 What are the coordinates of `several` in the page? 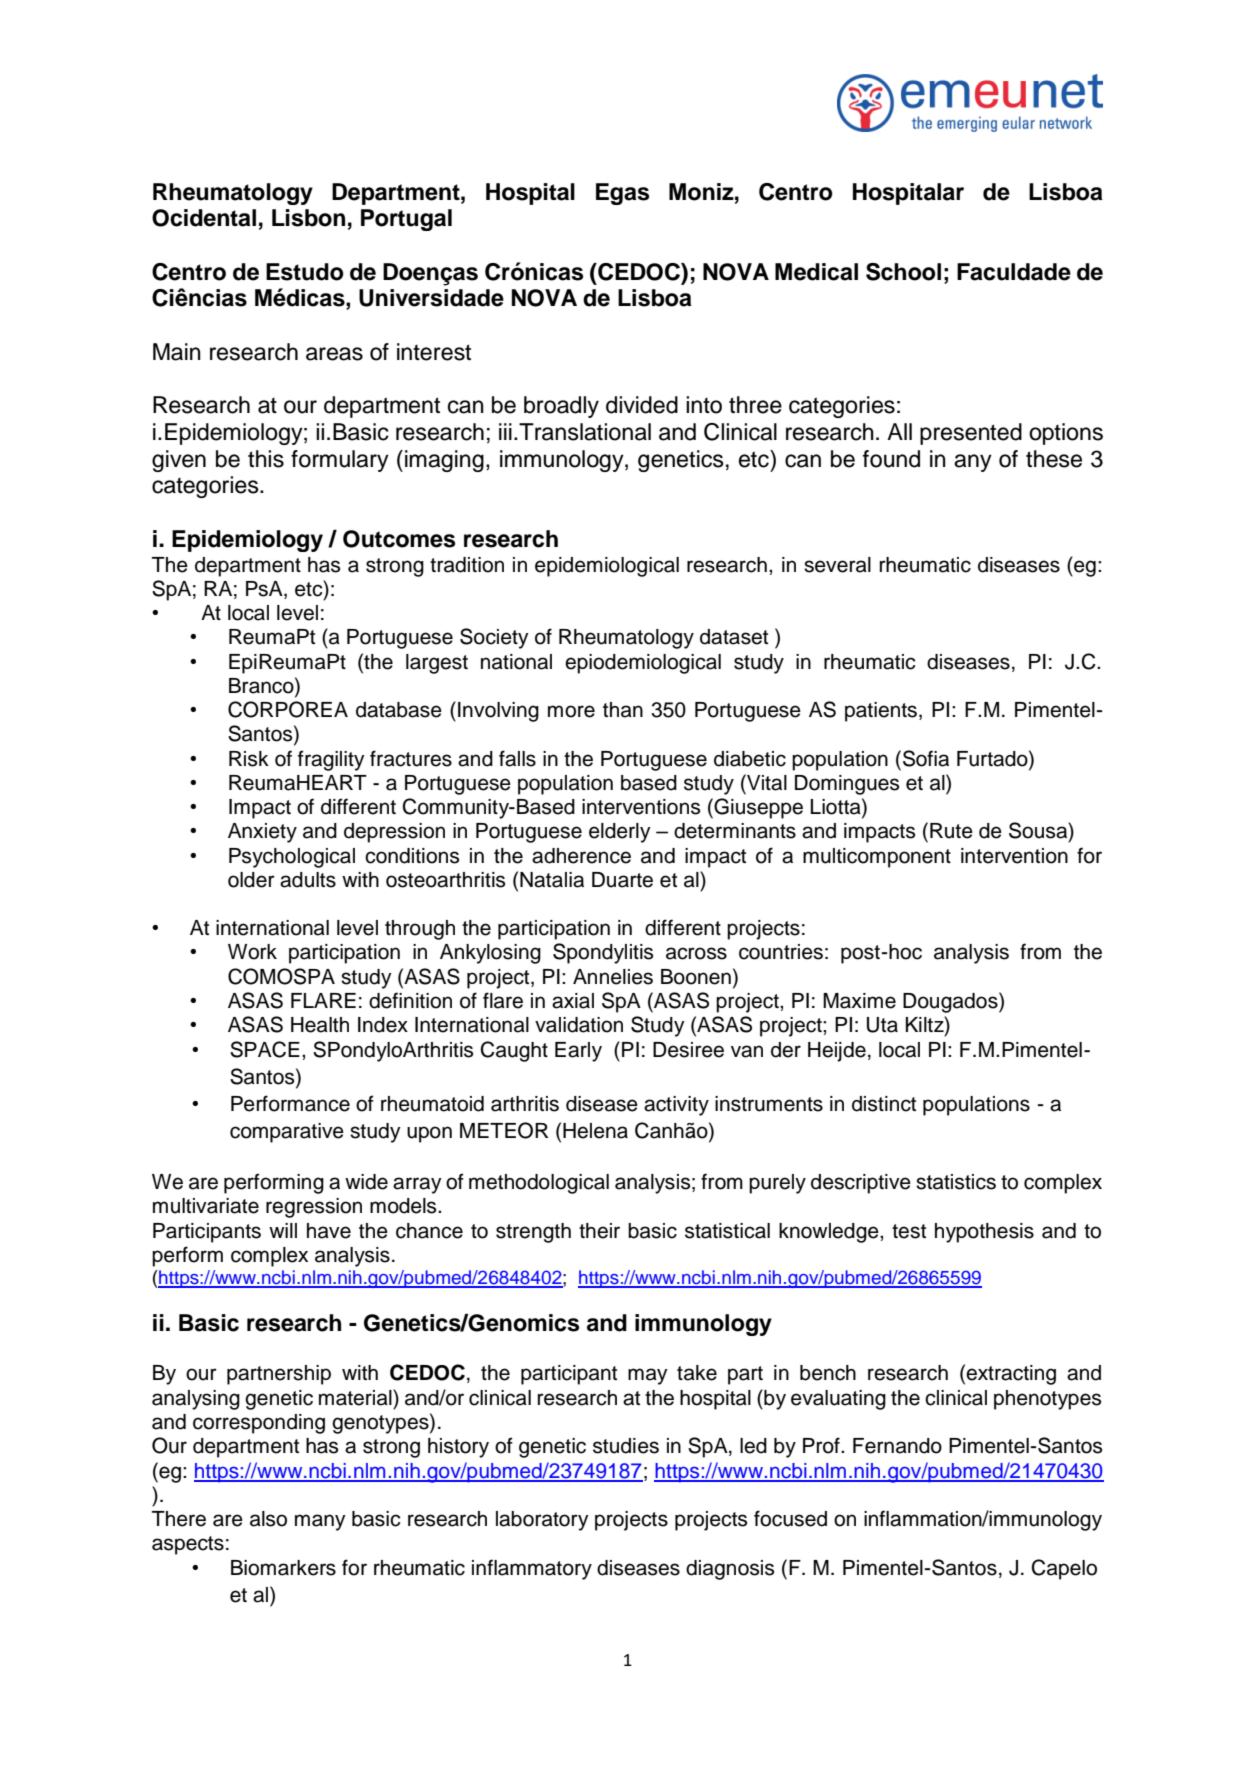 It's located at (837, 565).
